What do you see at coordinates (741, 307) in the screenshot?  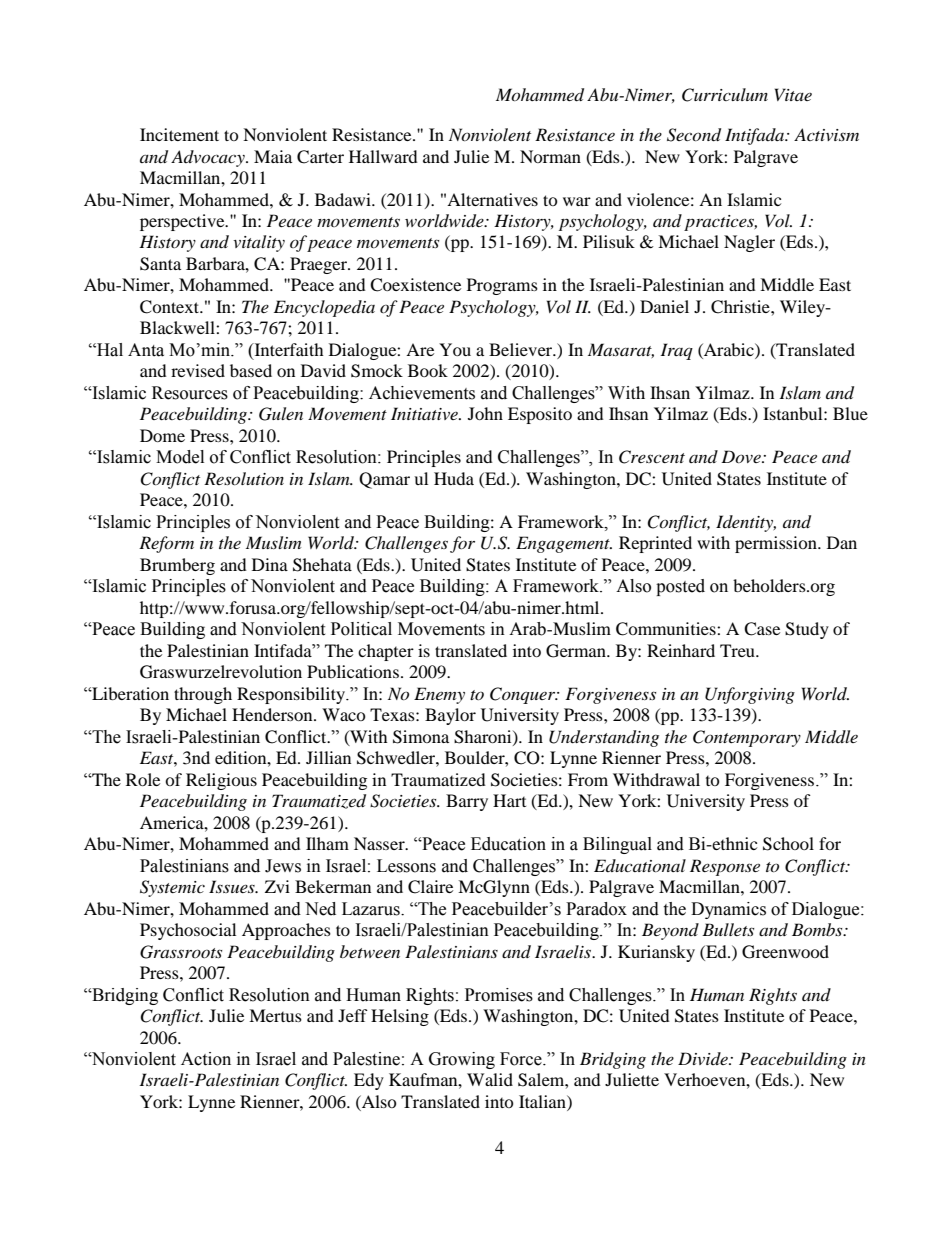 I see `Christie` at bounding box center [741, 307].
